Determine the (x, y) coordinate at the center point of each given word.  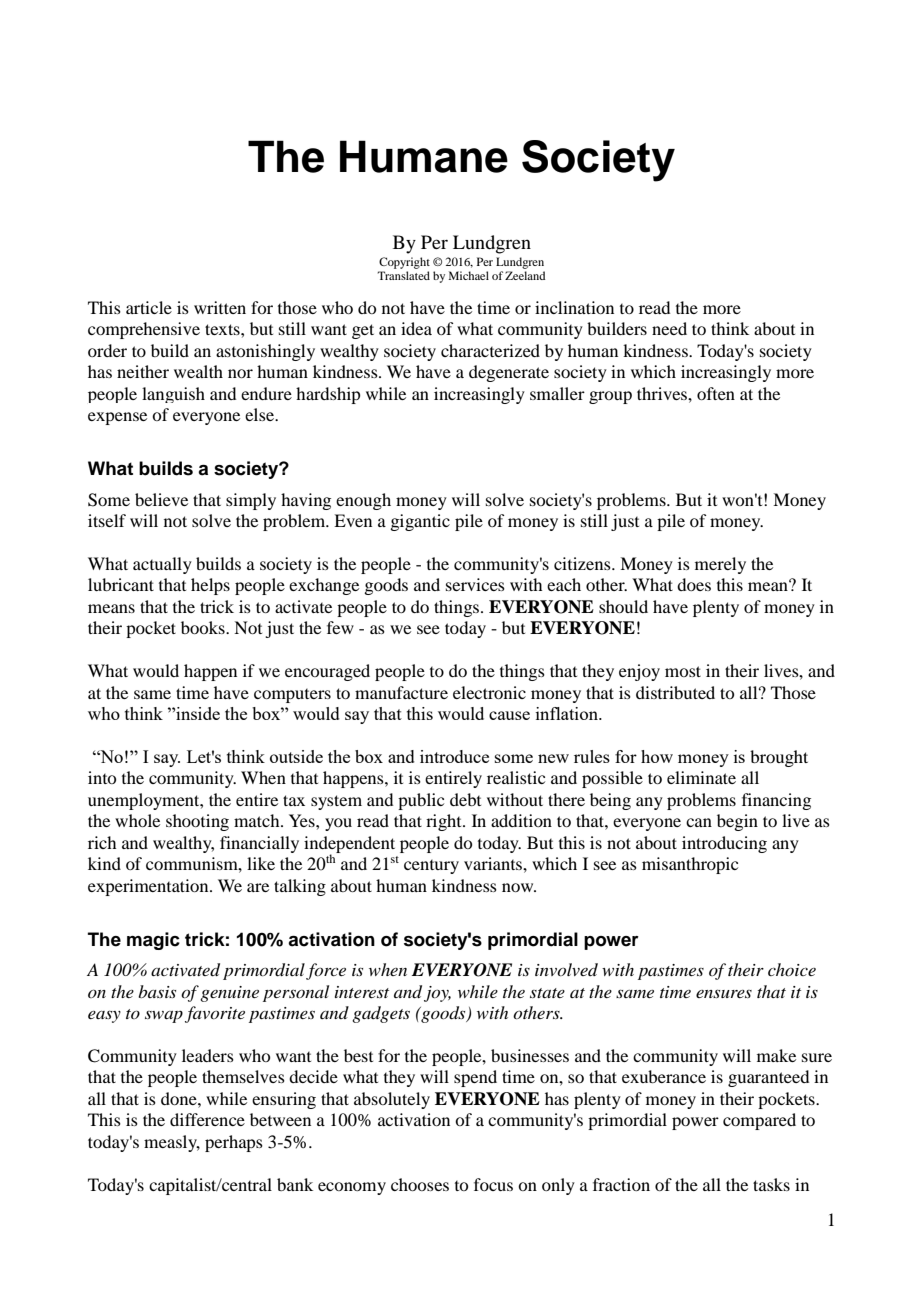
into (102, 777)
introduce (454, 756)
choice (792, 969)
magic (153, 941)
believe (161, 499)
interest (362, 992)
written (220, 307)
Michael (469, 275)
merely (720, 565)
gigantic (420, 522)
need (669, 328)
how (657, 756)
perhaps (234, 1143)
